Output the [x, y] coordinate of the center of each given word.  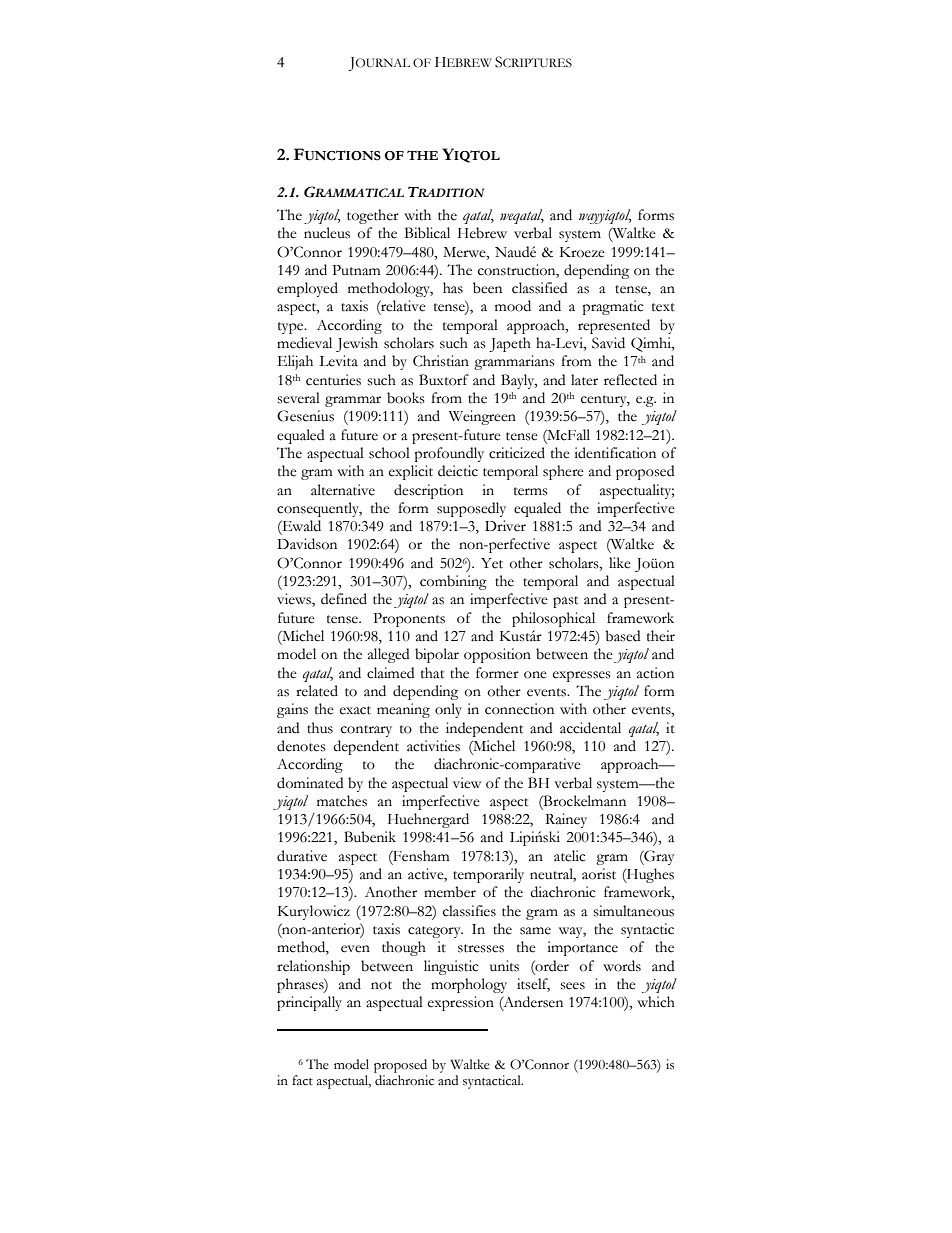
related [317, 691]
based [622, 636]
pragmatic [613, 307]
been [487, 288]
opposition [497, 655]
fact [302, 1080]
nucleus [327, 233]
